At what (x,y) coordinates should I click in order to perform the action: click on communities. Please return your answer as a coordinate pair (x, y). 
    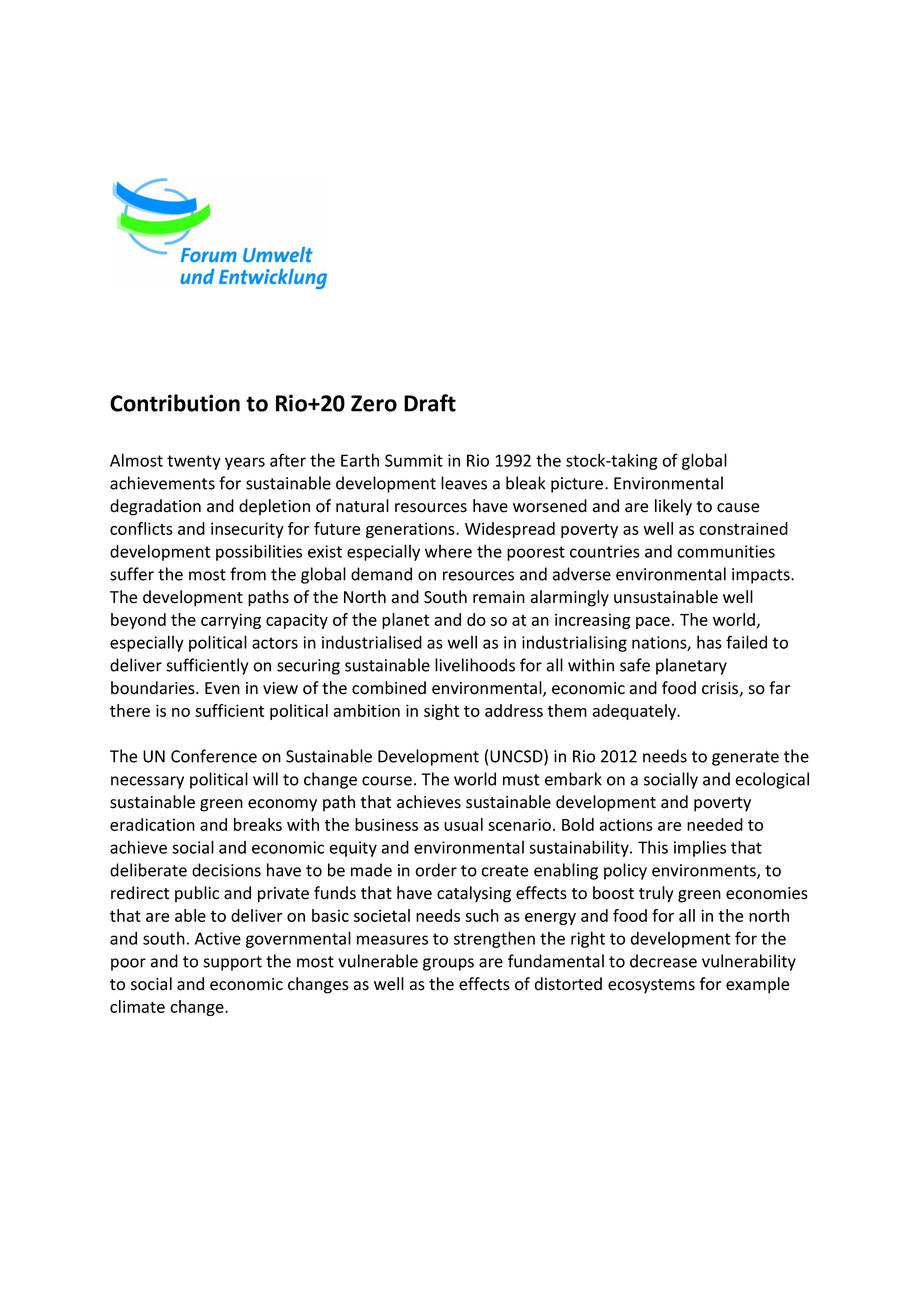
    Looking at the image, I should click on (726, 551).
